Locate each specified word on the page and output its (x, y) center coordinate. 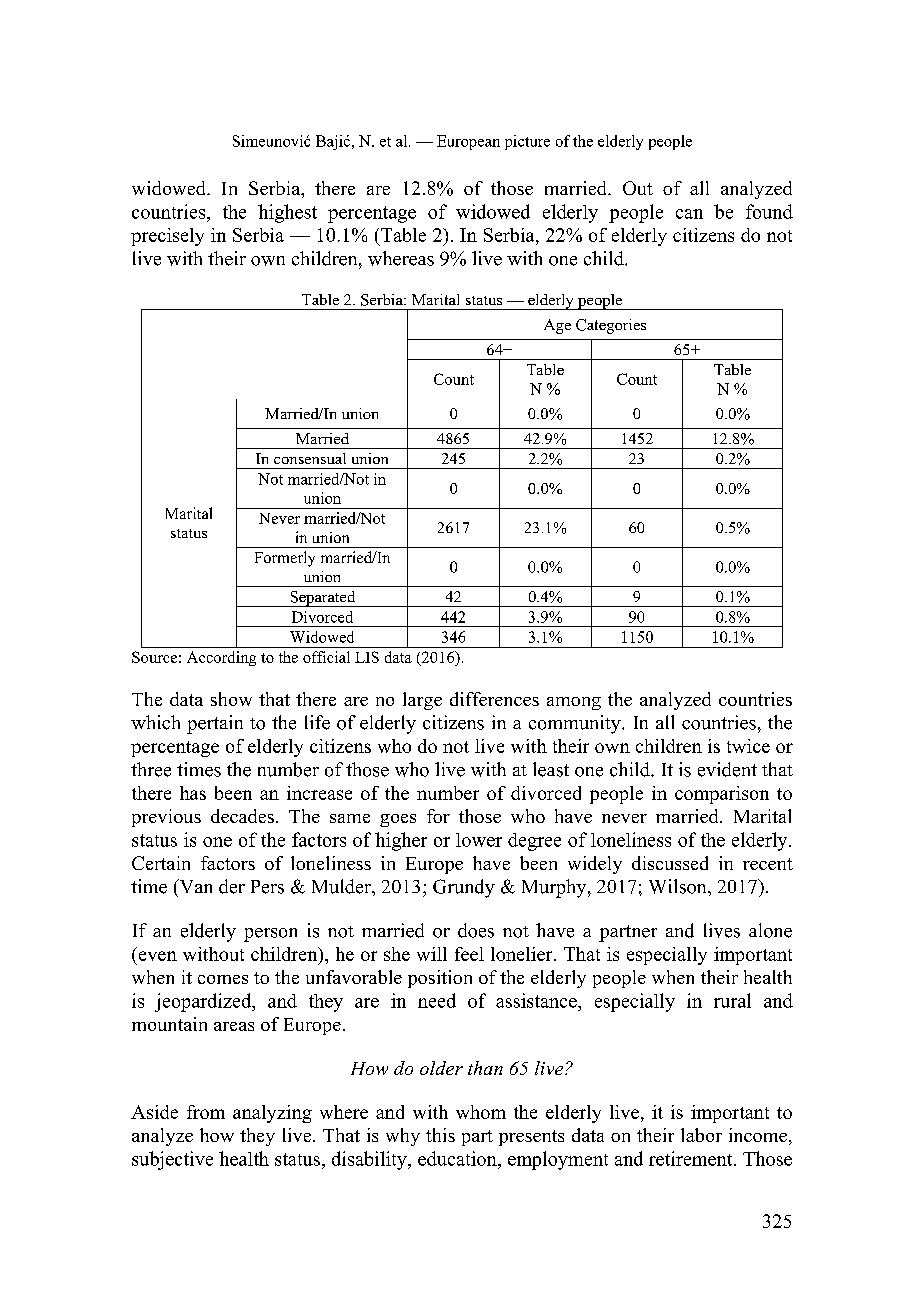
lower (479, 840)
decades (242, 816)
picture (527, 142)
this (440, 1135)
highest (287, 213)
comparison (722, 795)
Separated (323, 599)
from (206, 1112)
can (689, 214)
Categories (611, 326)
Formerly (285, 559)
